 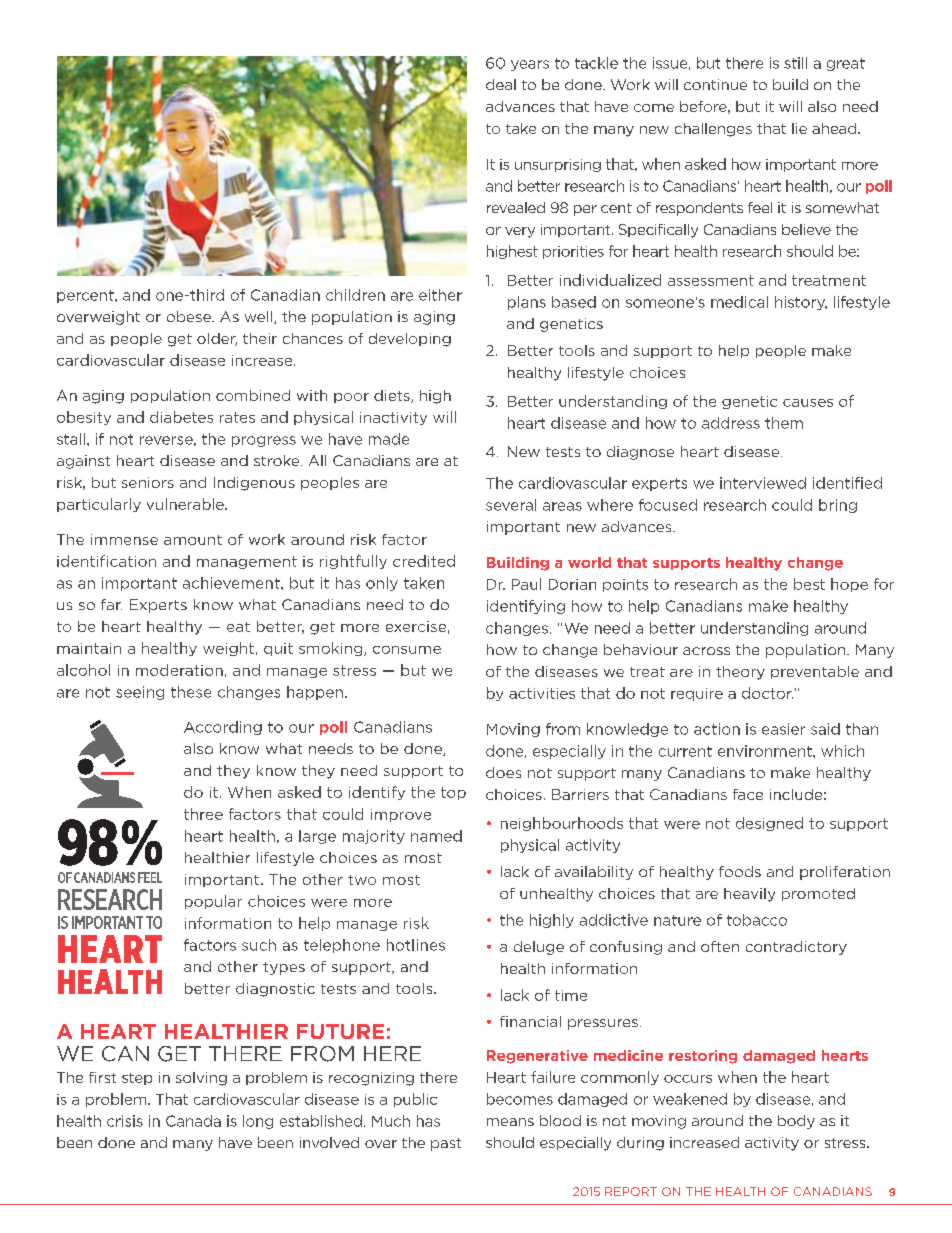 What do you see at coordinates (193, 1121) in the screenshot?
I see `Canada` at bounding box center [193, 1121].
